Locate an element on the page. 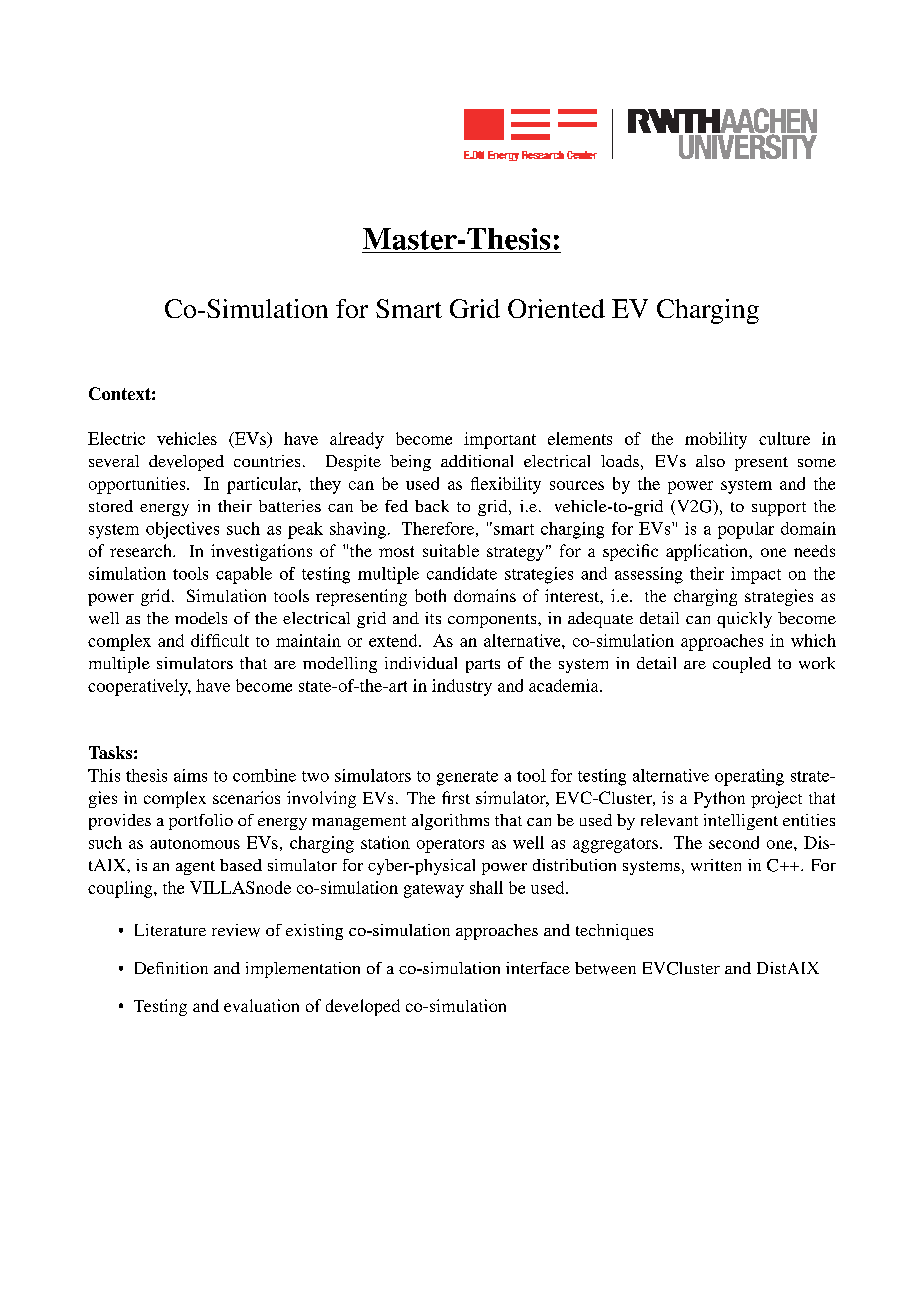 This page has width=924, height=1308. difficult is located at coordinates (220, 640).
